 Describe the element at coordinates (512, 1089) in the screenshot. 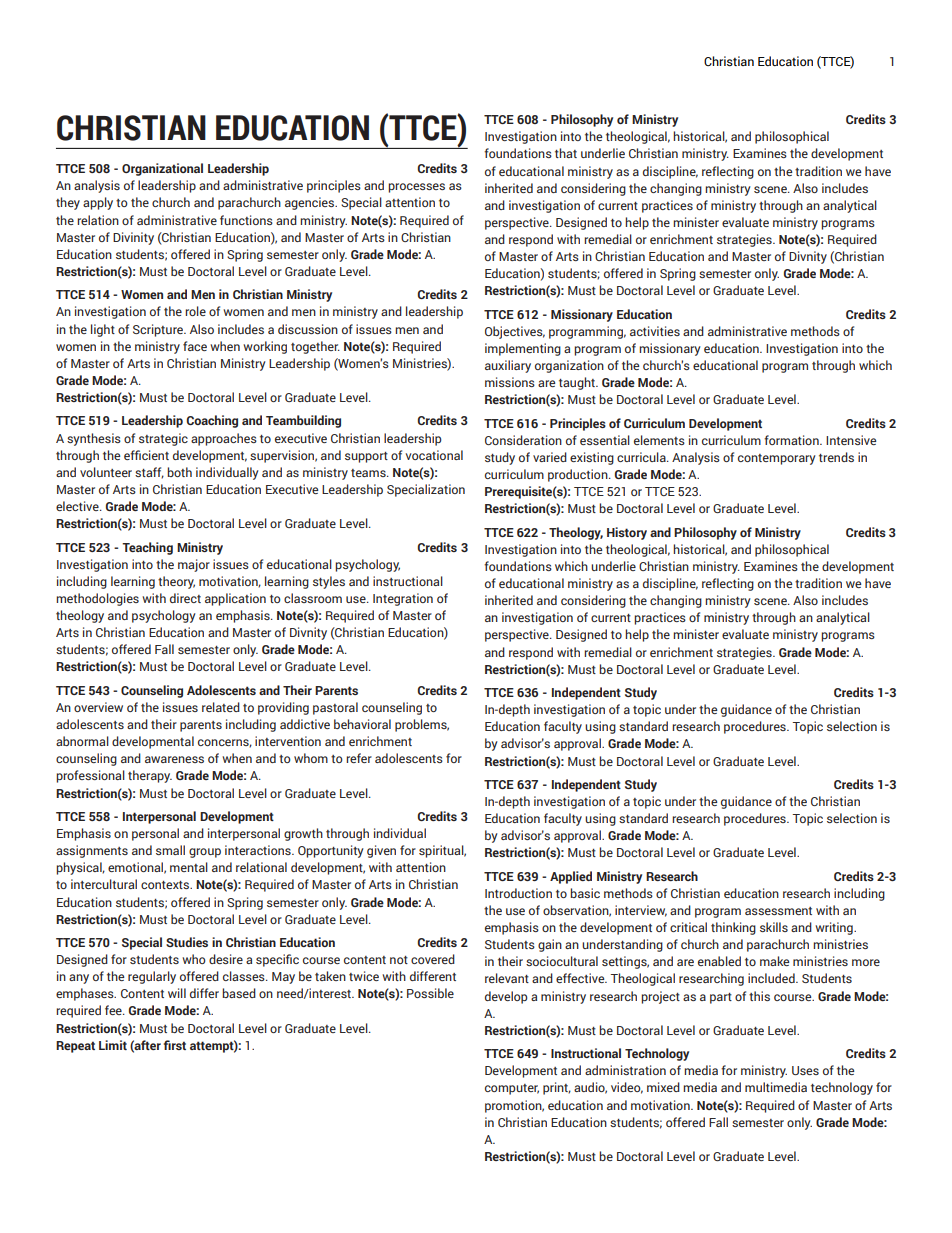

I see `computer` at that location.
